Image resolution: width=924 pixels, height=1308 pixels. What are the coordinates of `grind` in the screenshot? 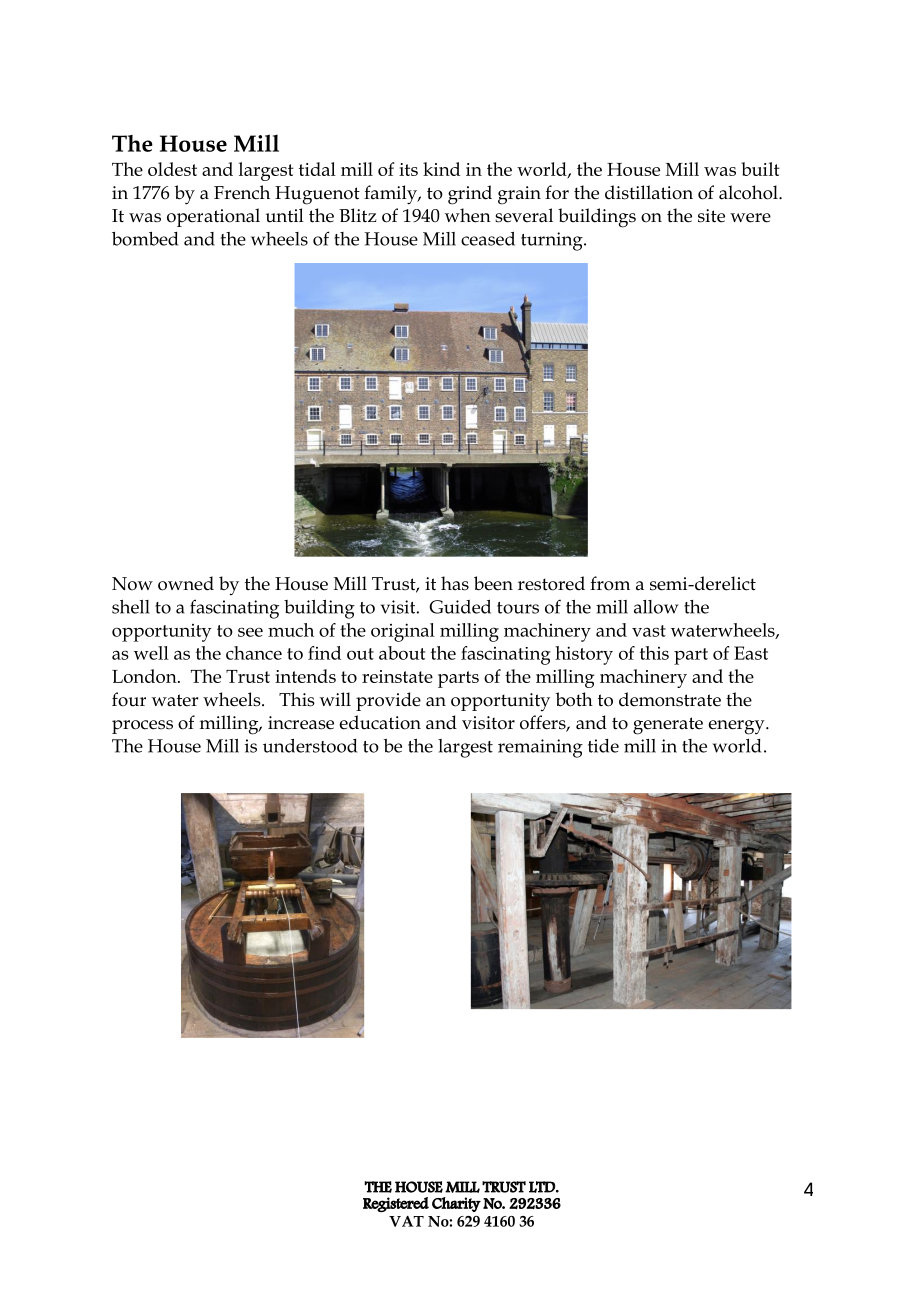 It's located at (470, 195).
